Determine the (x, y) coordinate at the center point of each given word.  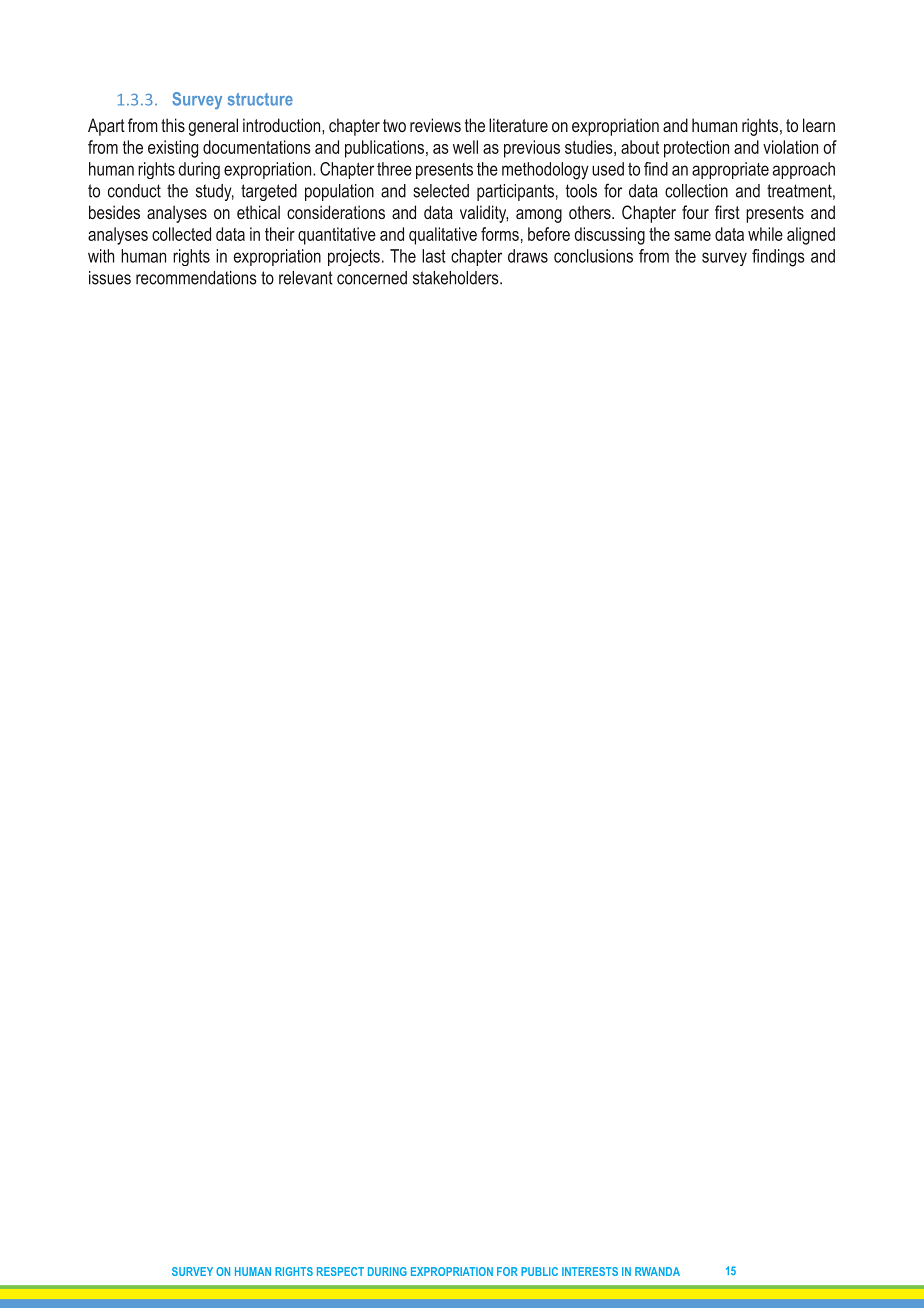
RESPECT (340, 1271)
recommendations (196, 278)
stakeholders (457, 278)
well (465, 147)
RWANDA (657, 1271)
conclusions (593, 256)
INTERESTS (590, 1271)
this (173, 125)
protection (696, 149)
